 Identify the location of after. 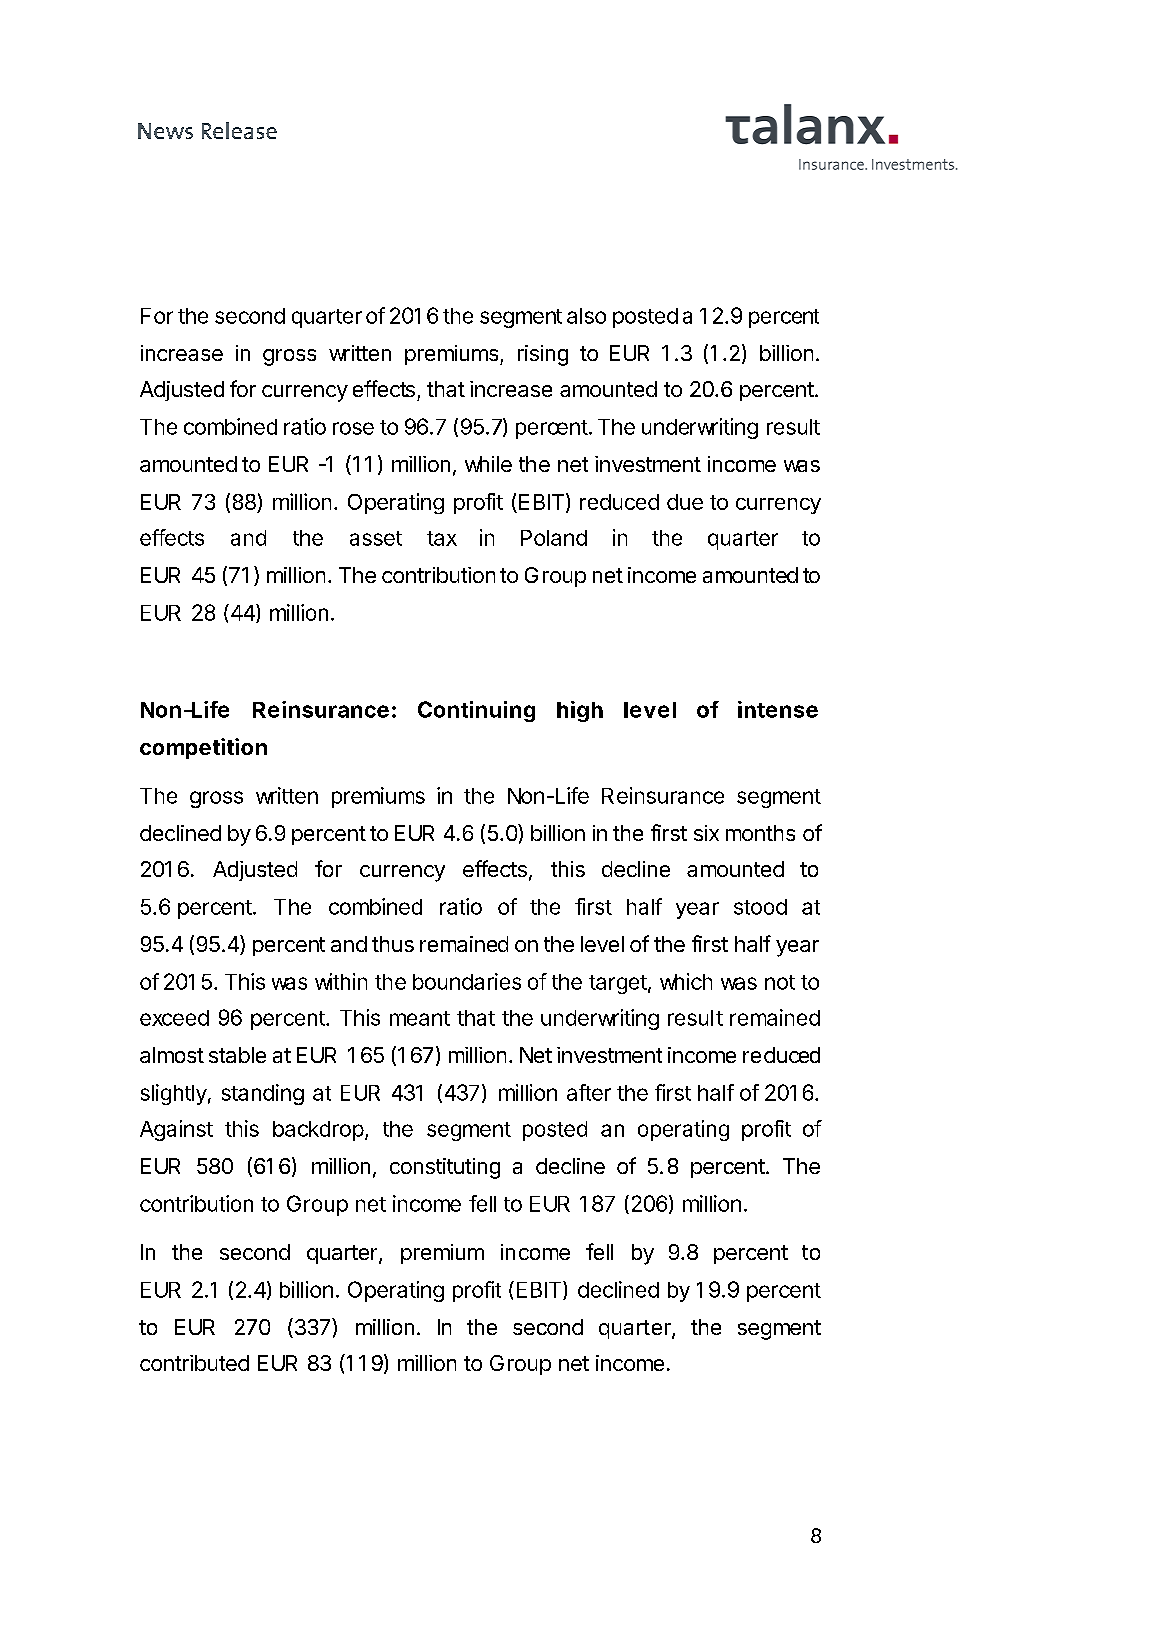
(589, 1092).
